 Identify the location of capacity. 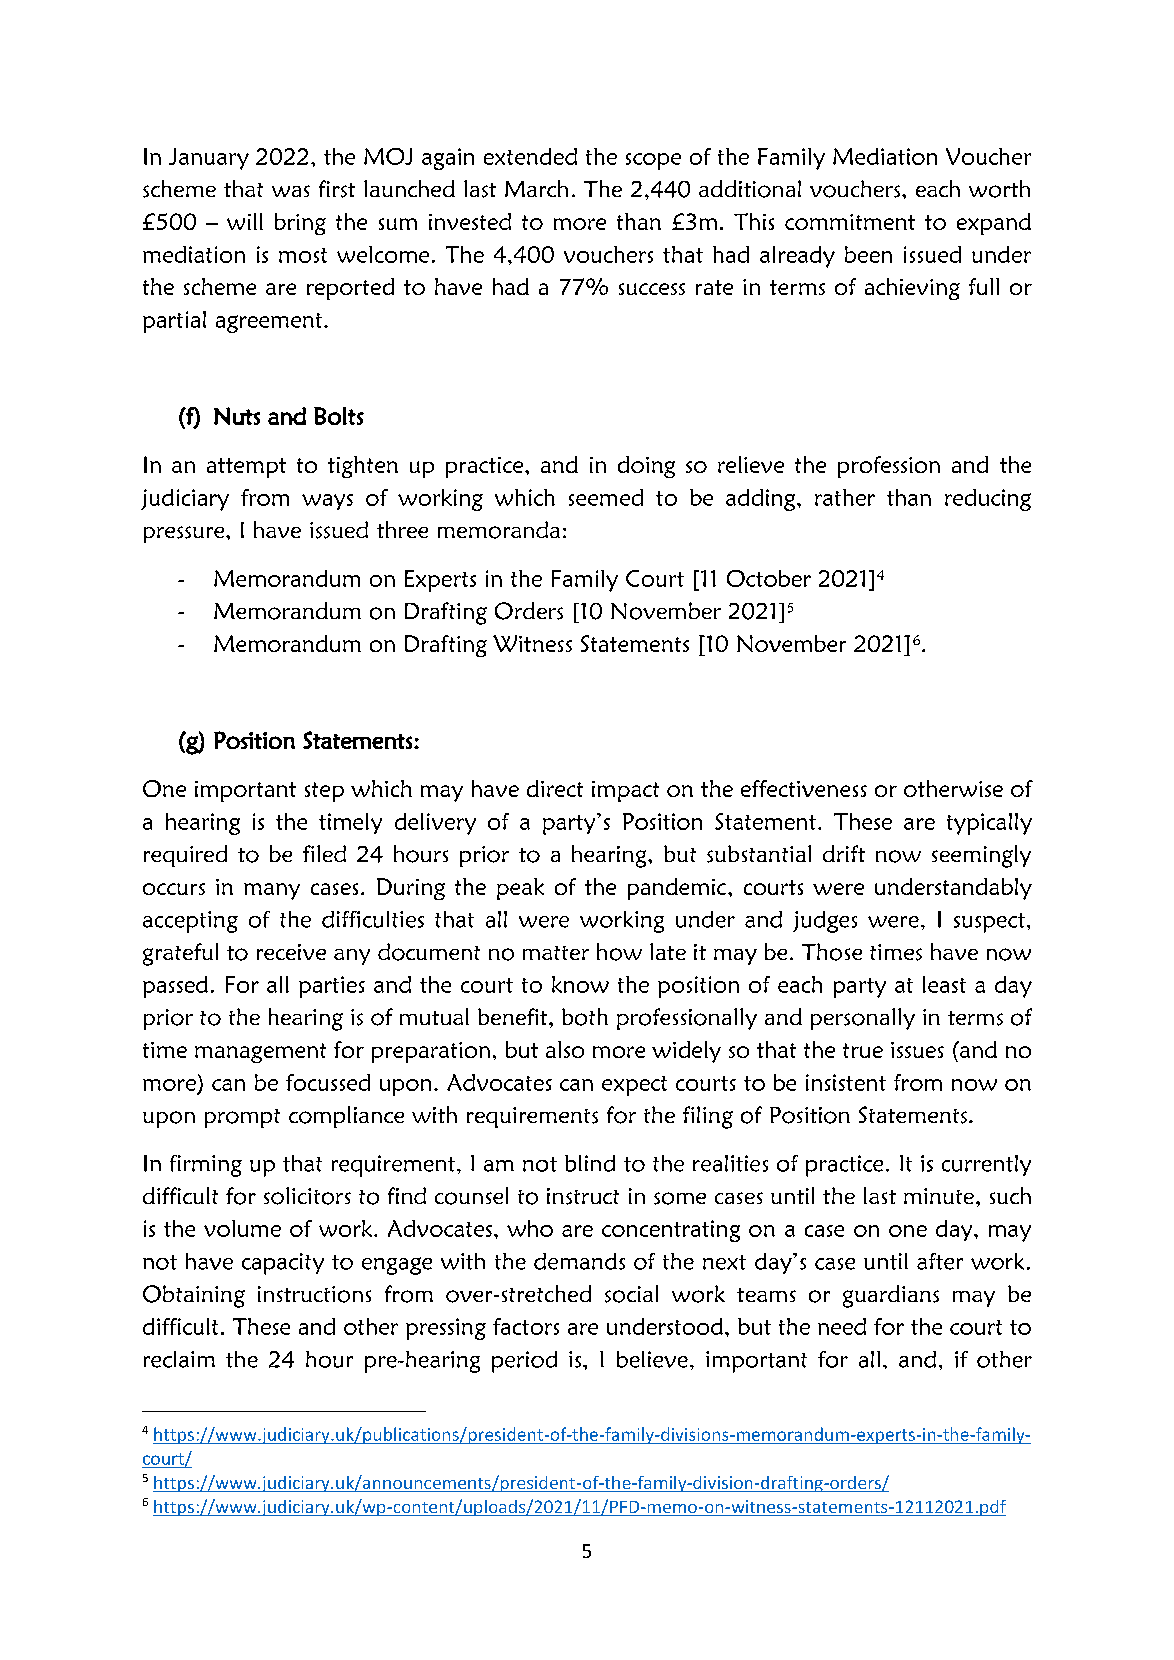
(283, 1264).
